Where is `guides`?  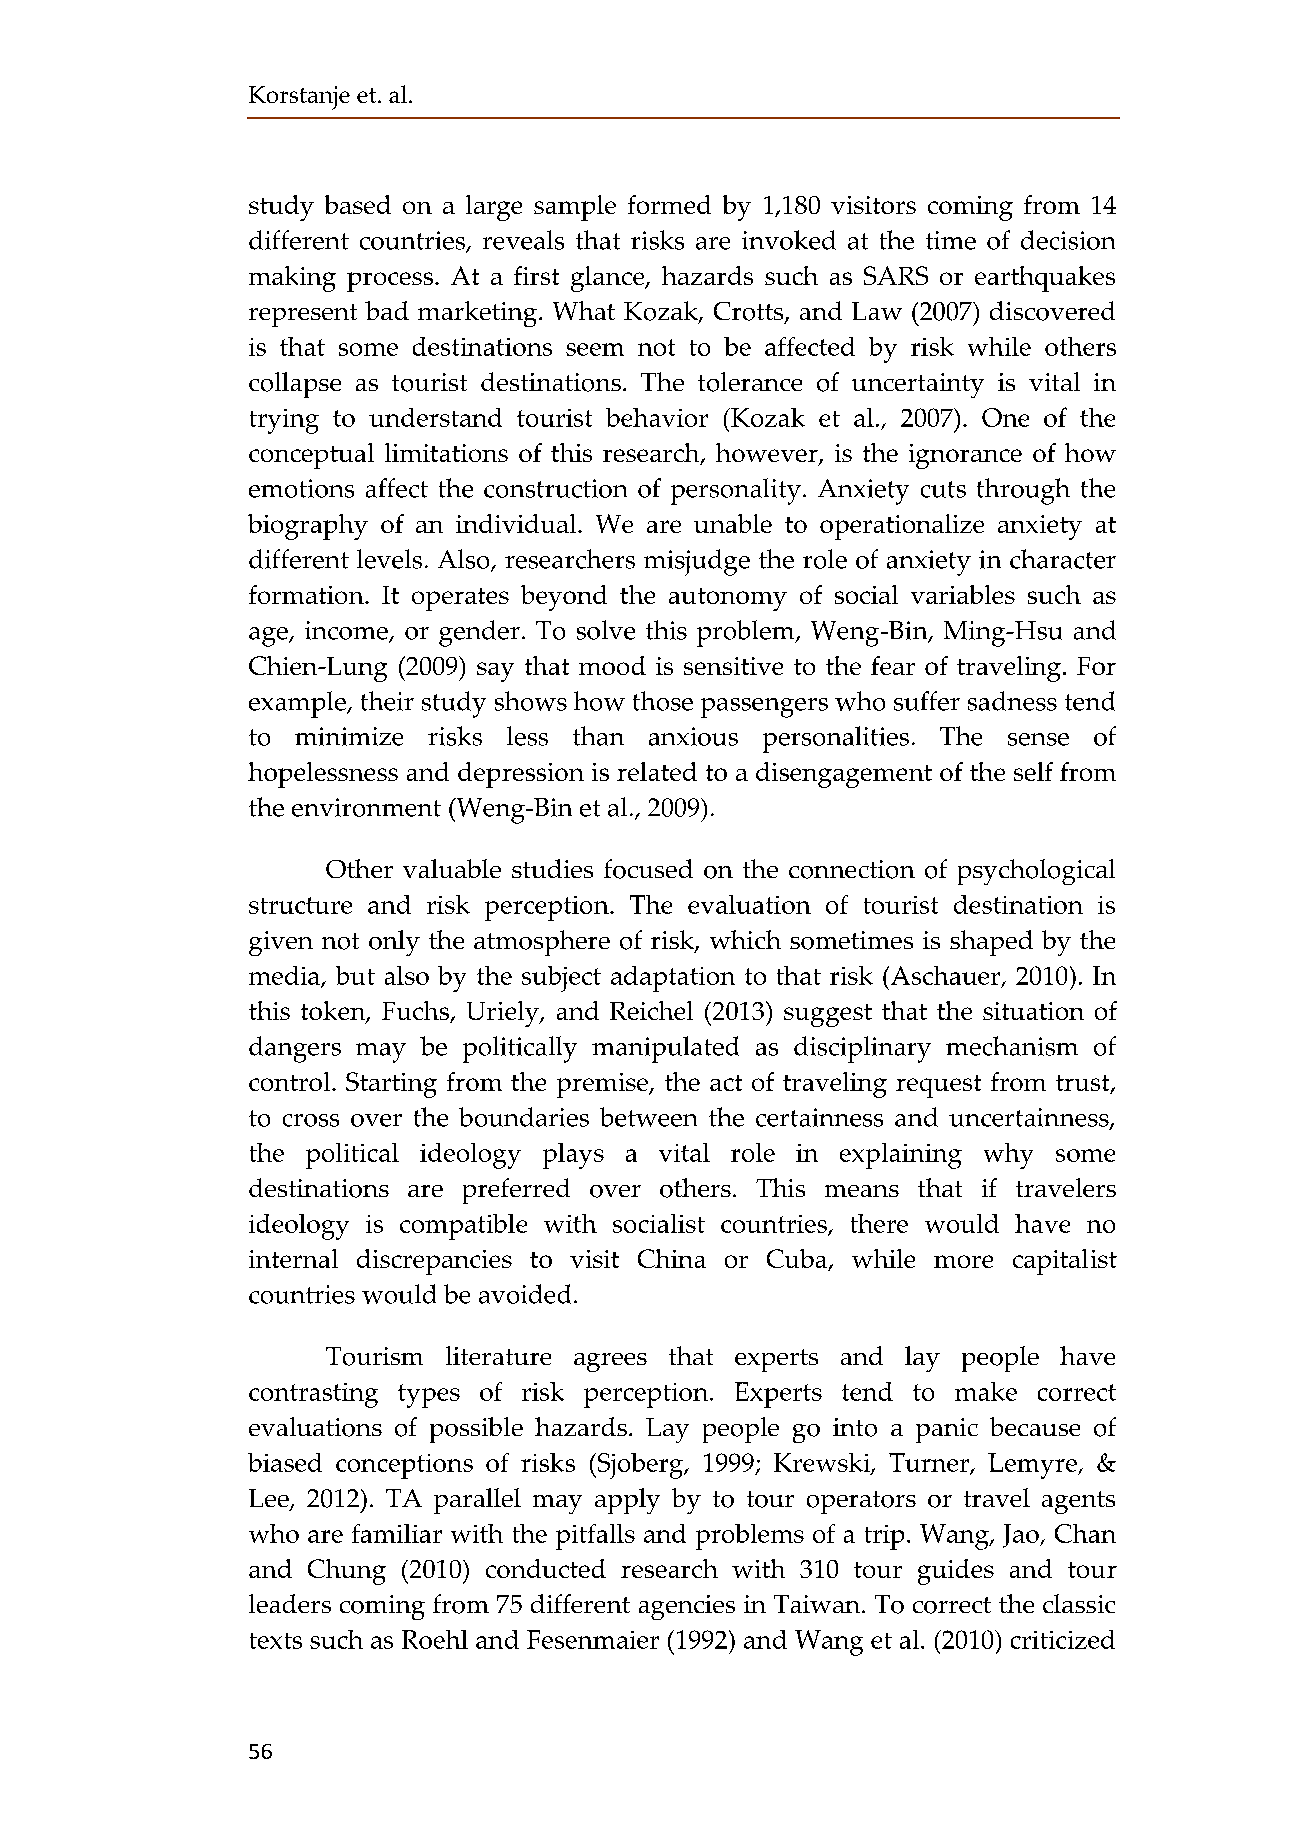 guides is located at coordinates (956, 1572).
